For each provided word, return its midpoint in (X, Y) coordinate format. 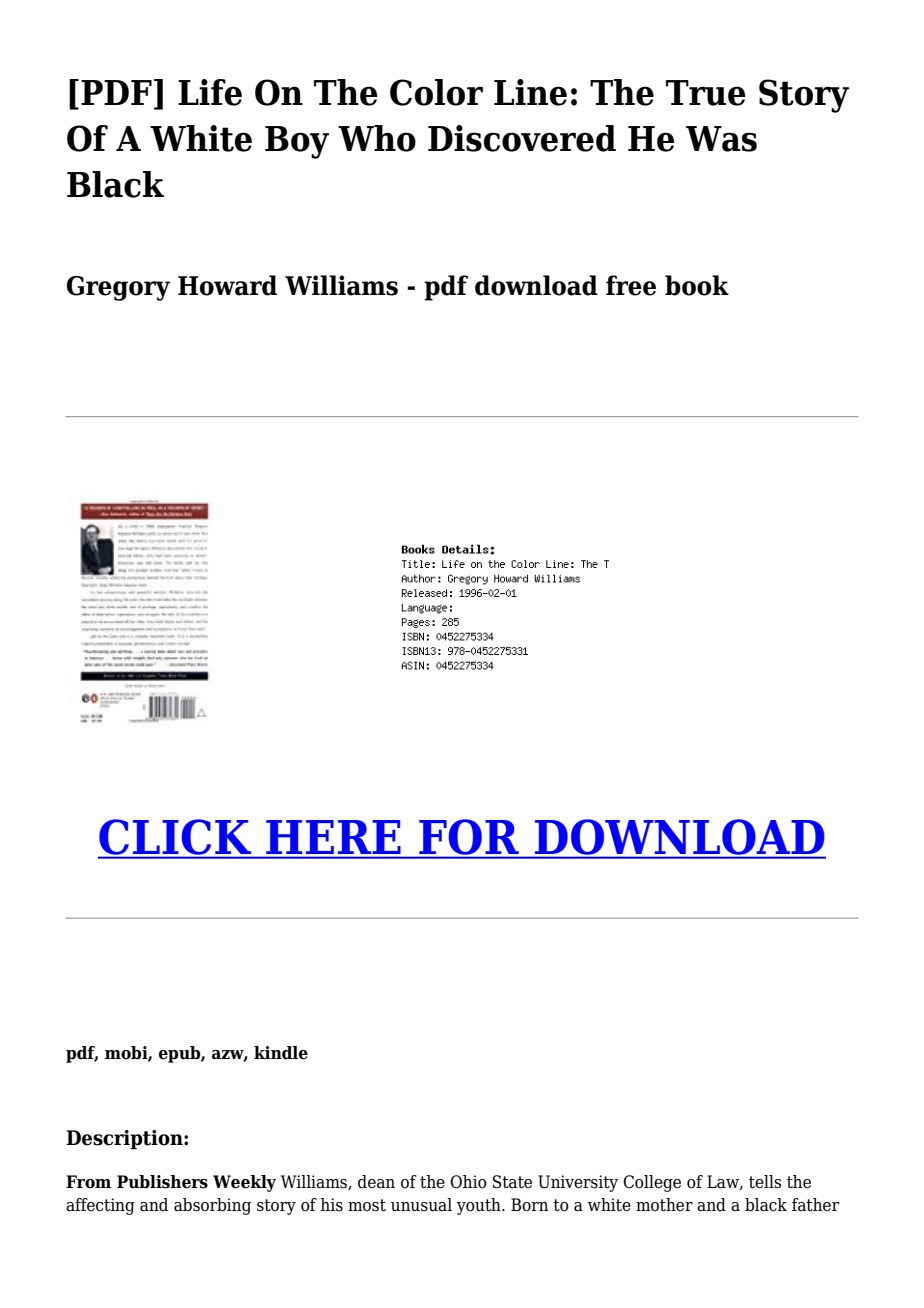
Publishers (162, 1182)
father (815, 1205)
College (652, 1183)
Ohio (468, 1182)
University (578, 1183)
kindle (281, 1053)
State (512, 1182)
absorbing (212, 1206)
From (88, 1182)
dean (376, 1182)
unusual (421, 1205)
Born (530, 1205)
